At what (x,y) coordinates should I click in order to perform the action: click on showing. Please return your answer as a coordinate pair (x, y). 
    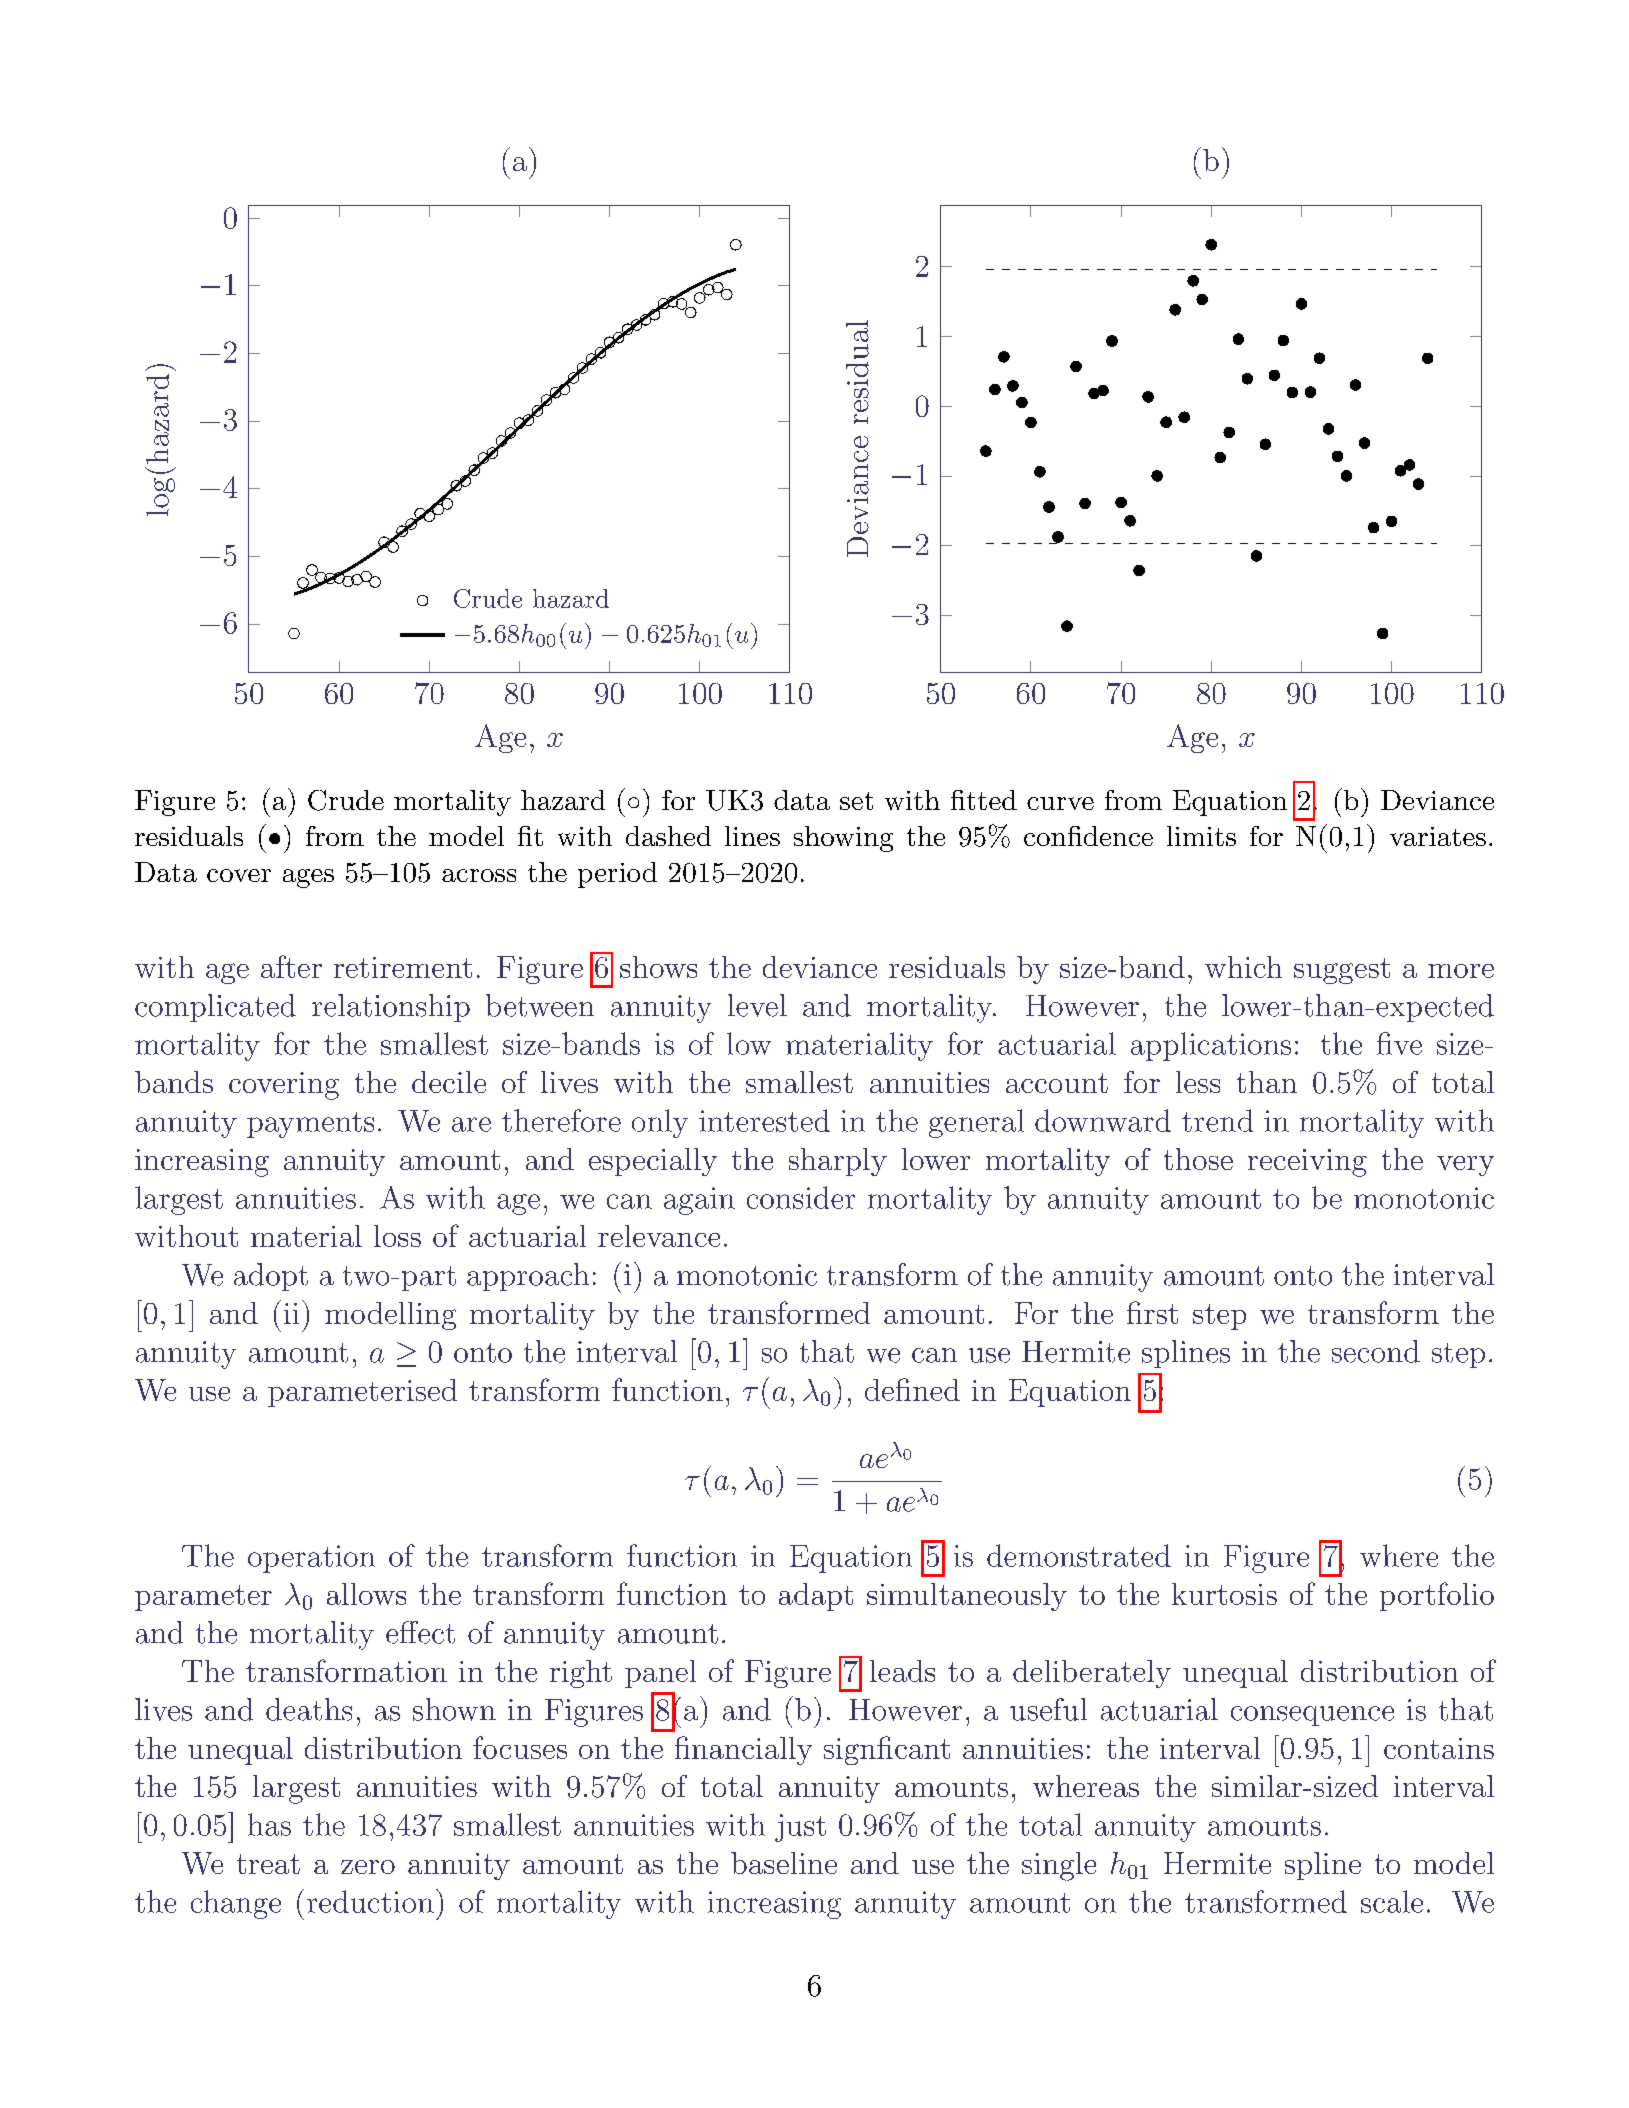
    Looking at the image, I should click on (843, 839).
